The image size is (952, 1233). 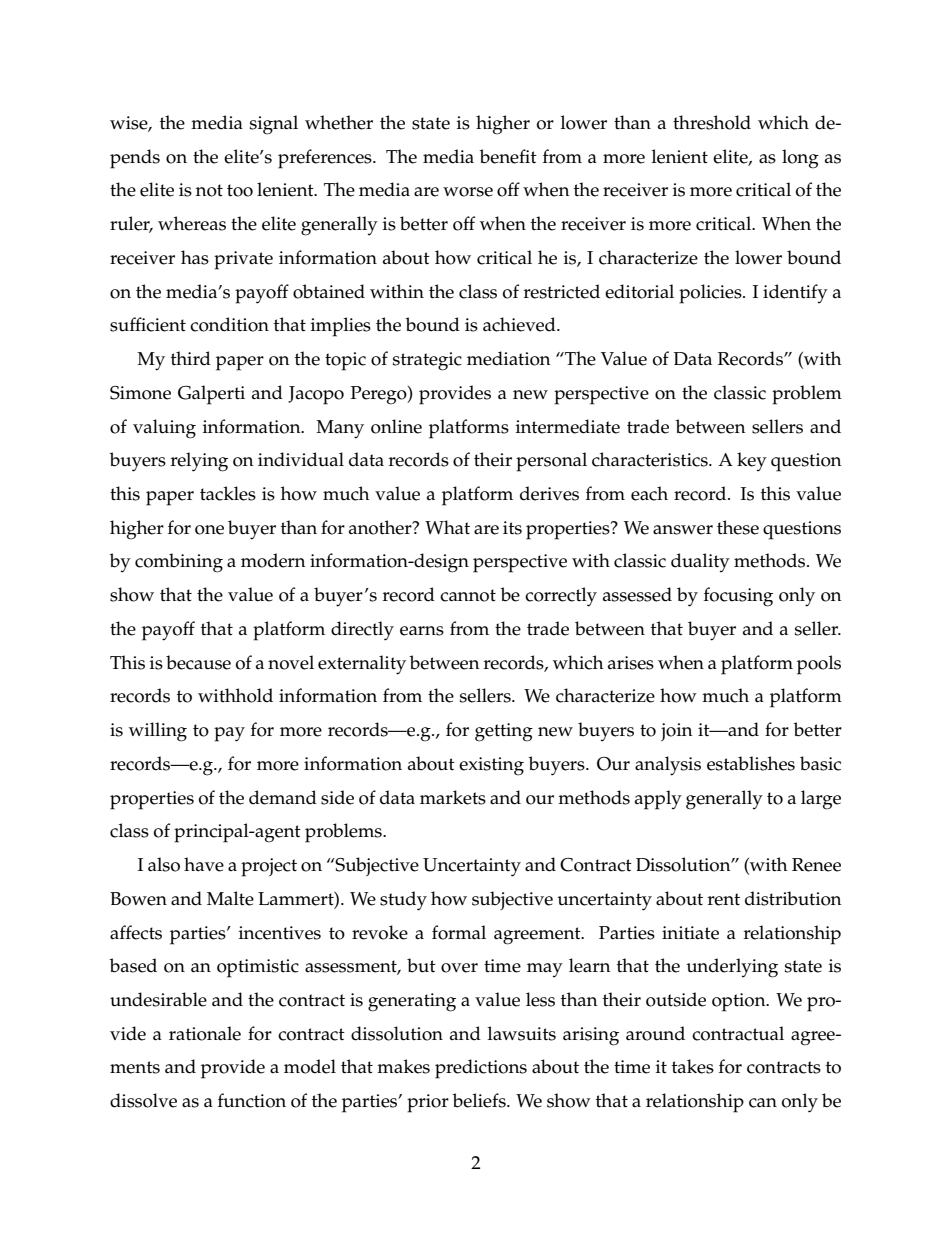 What do you see at coordinates (481, 1069) in the document?
I see `predictions` at bounding box center [481, 1069].
